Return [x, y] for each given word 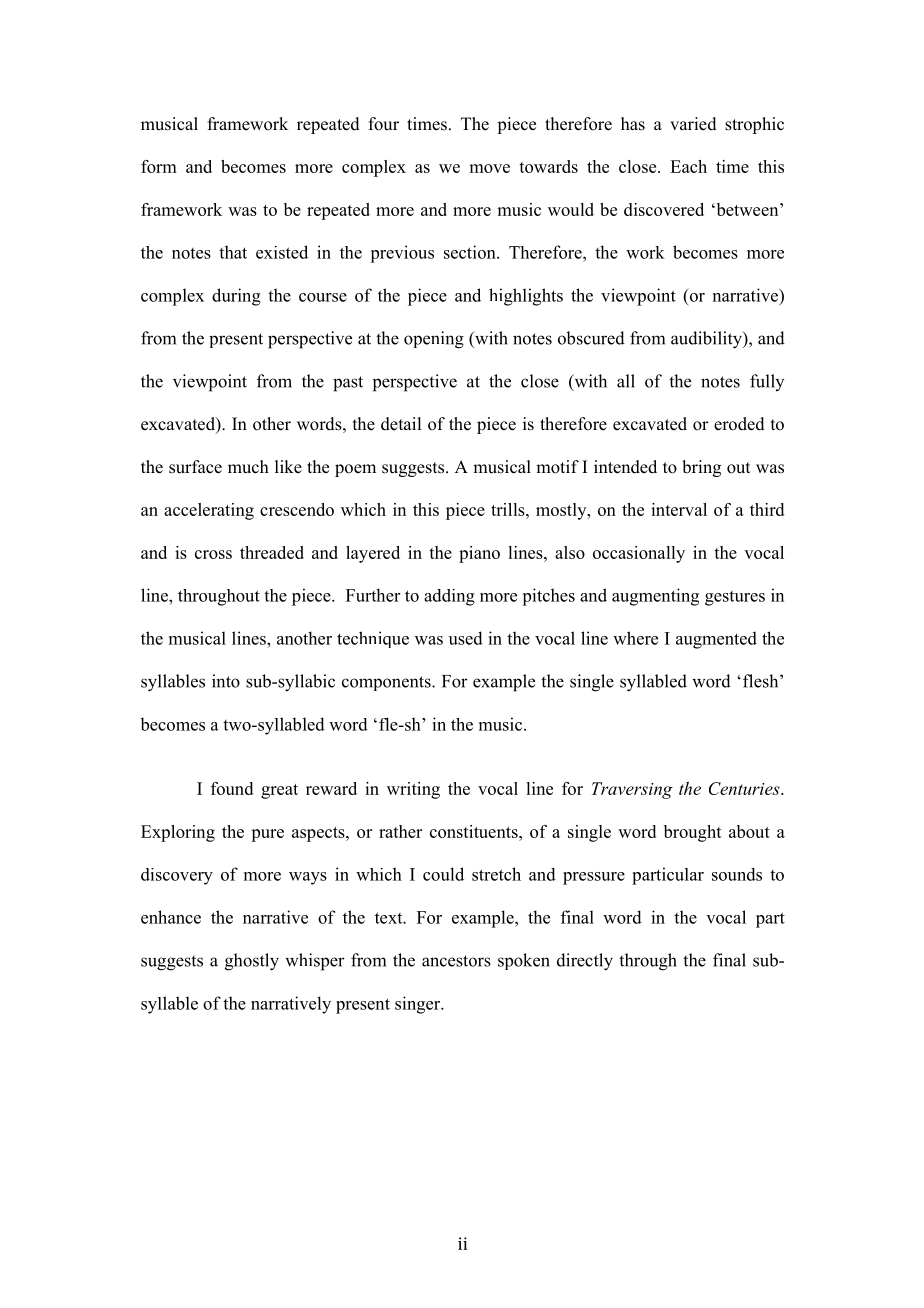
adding [449, 597]
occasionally [639, 554]
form [159, 166]
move [489, 168]
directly [585, 962]
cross [213, 554]
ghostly [252, 962]
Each [688, 166]
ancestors [456, 961]
